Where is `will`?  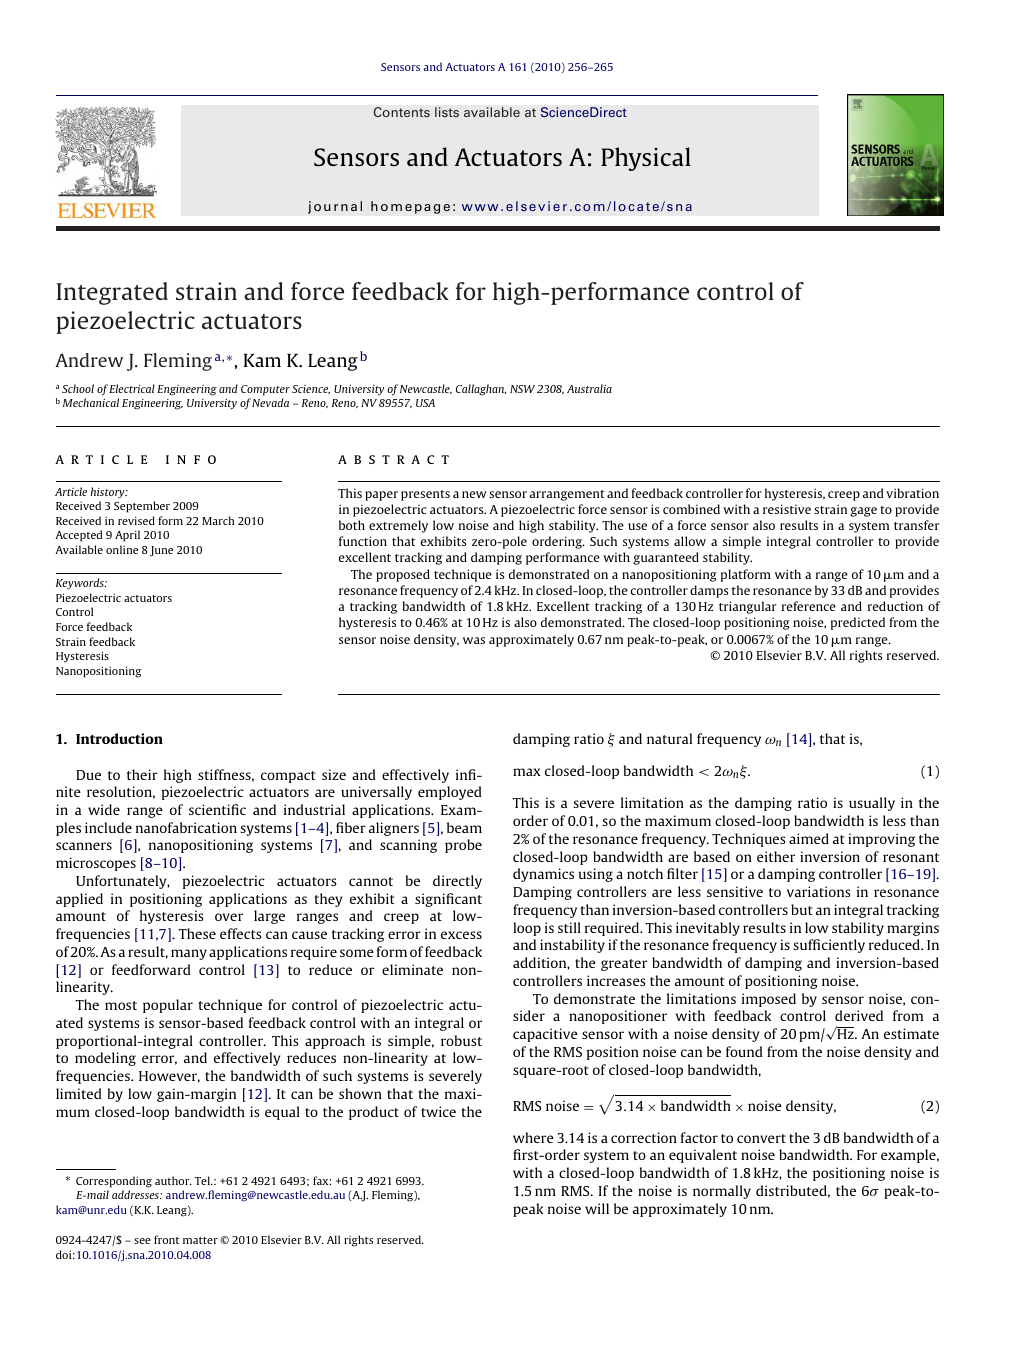
will is located at coordinates (597, 1208).
